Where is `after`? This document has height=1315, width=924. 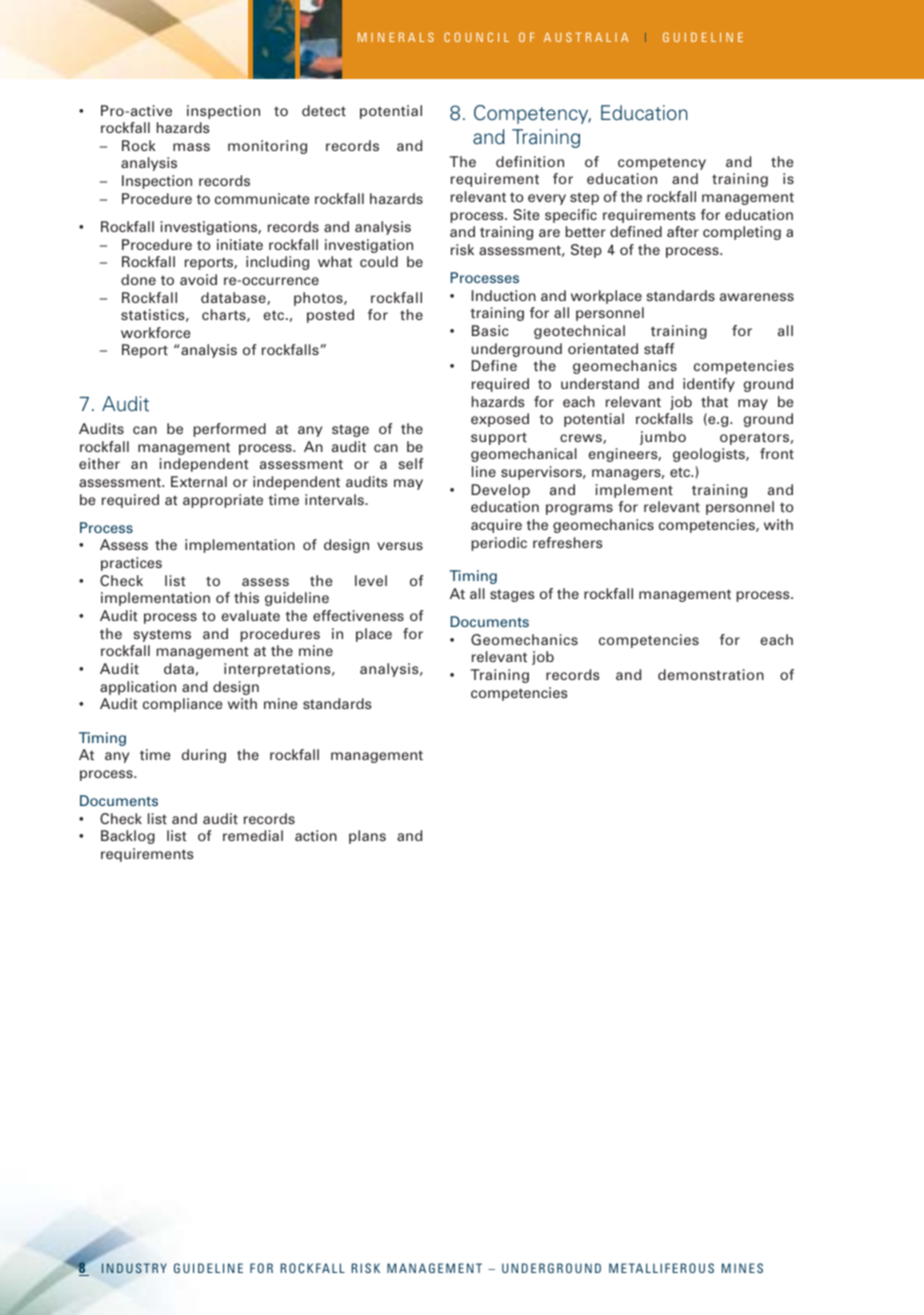
after is located at coordinates (683, 231).
